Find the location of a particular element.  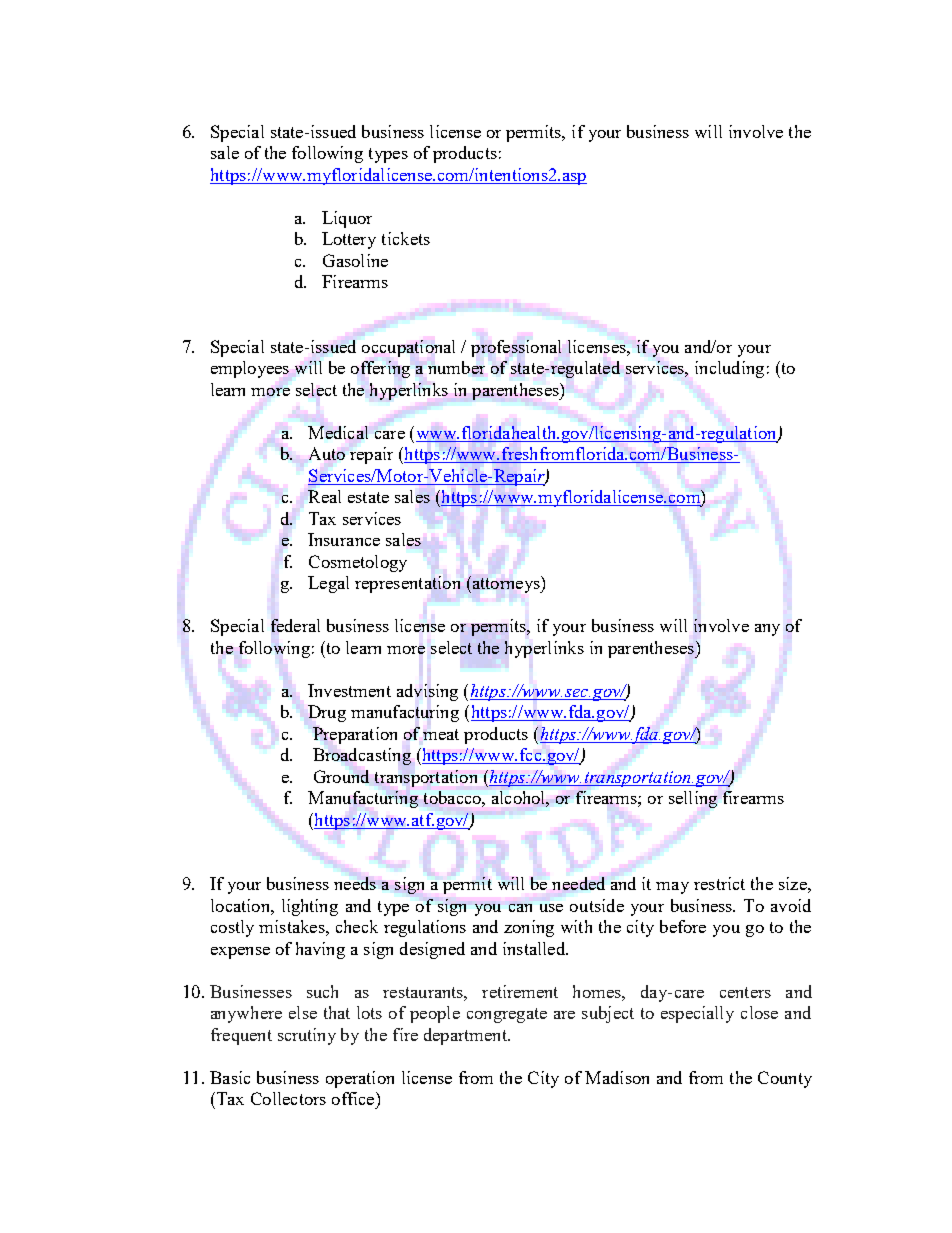

professional is located at coordinates (516, 348).
